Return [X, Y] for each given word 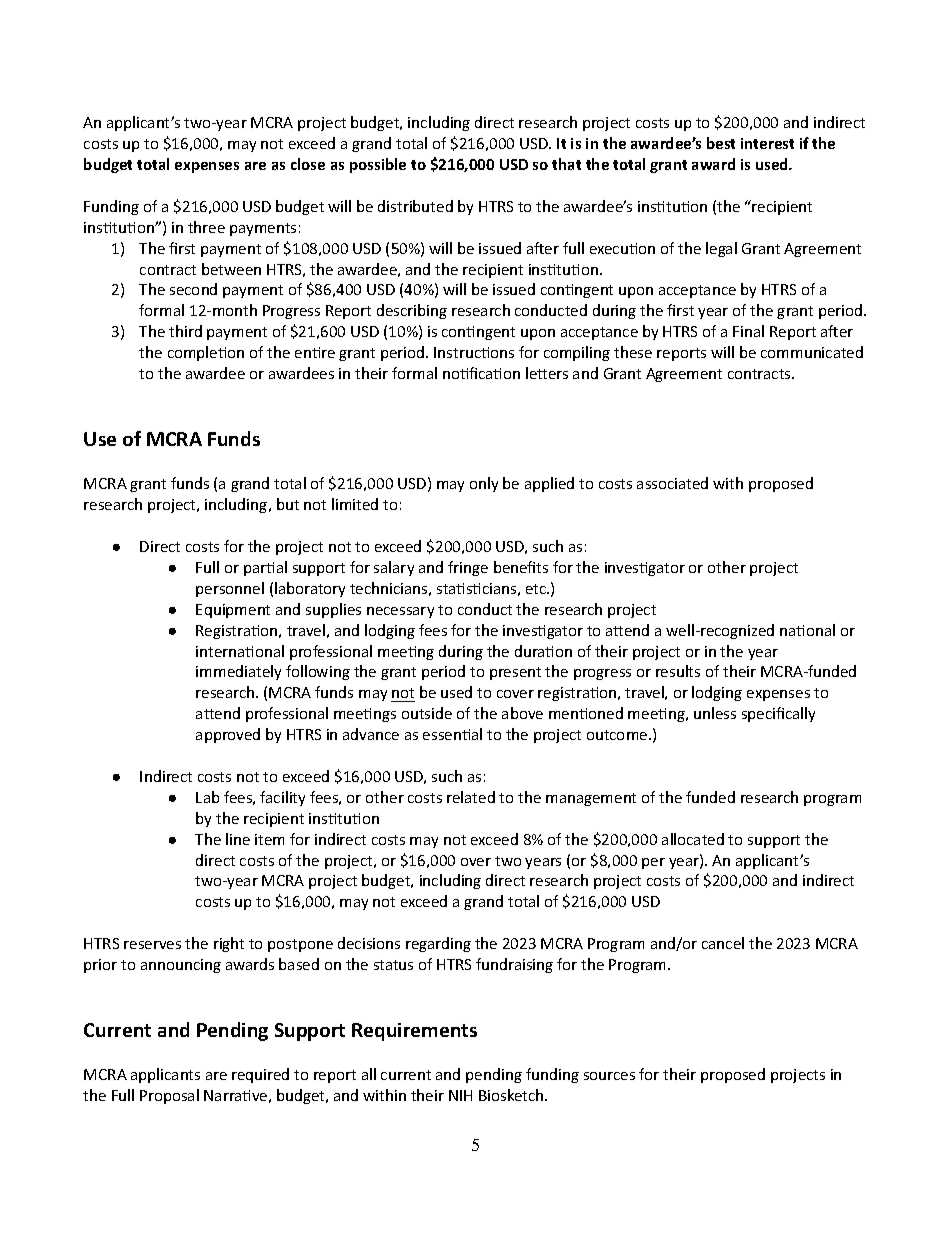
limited [355, 504]
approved [228, 735]
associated [672, 483]
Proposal [169, 1096]
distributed [415, 206]
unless [715, 713]
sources [609, 1076]
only [484, 484]
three [206, 227]
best [721, 143]
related [471, 797]
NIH [460, 1095]
